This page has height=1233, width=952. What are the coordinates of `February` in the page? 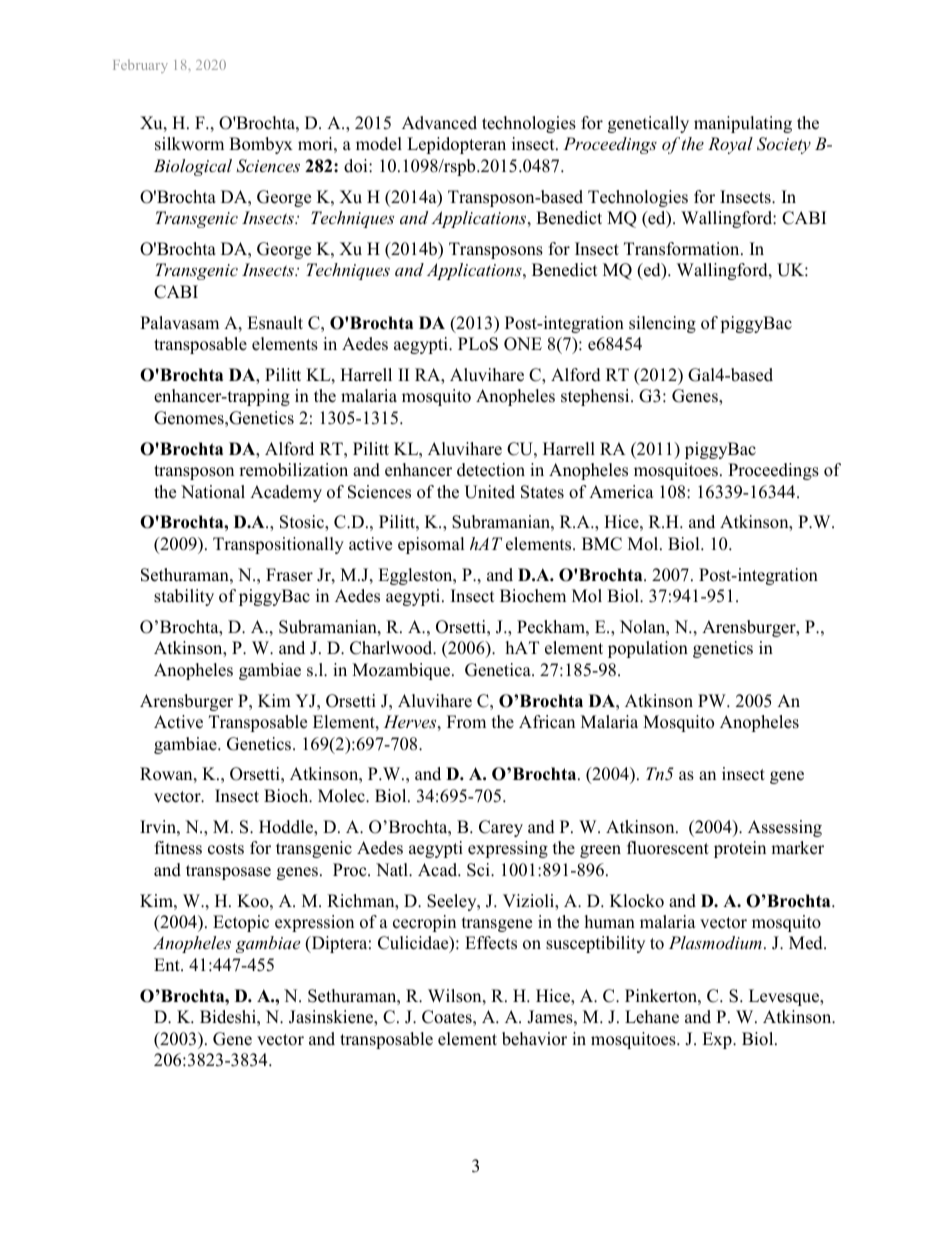 It's located at (140, 66).
